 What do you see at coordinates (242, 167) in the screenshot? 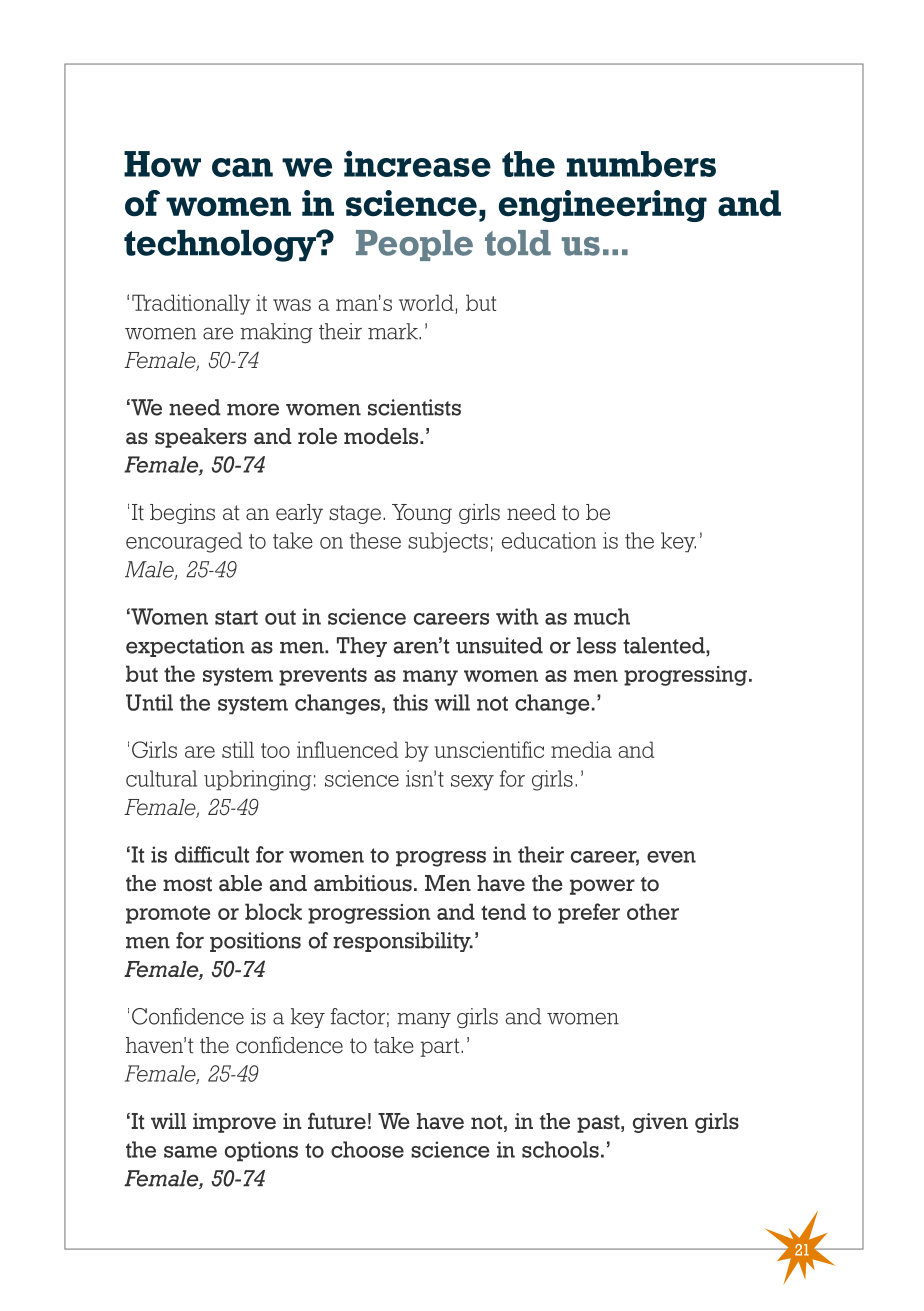
I see `can` at bounding box center [242, 167].
